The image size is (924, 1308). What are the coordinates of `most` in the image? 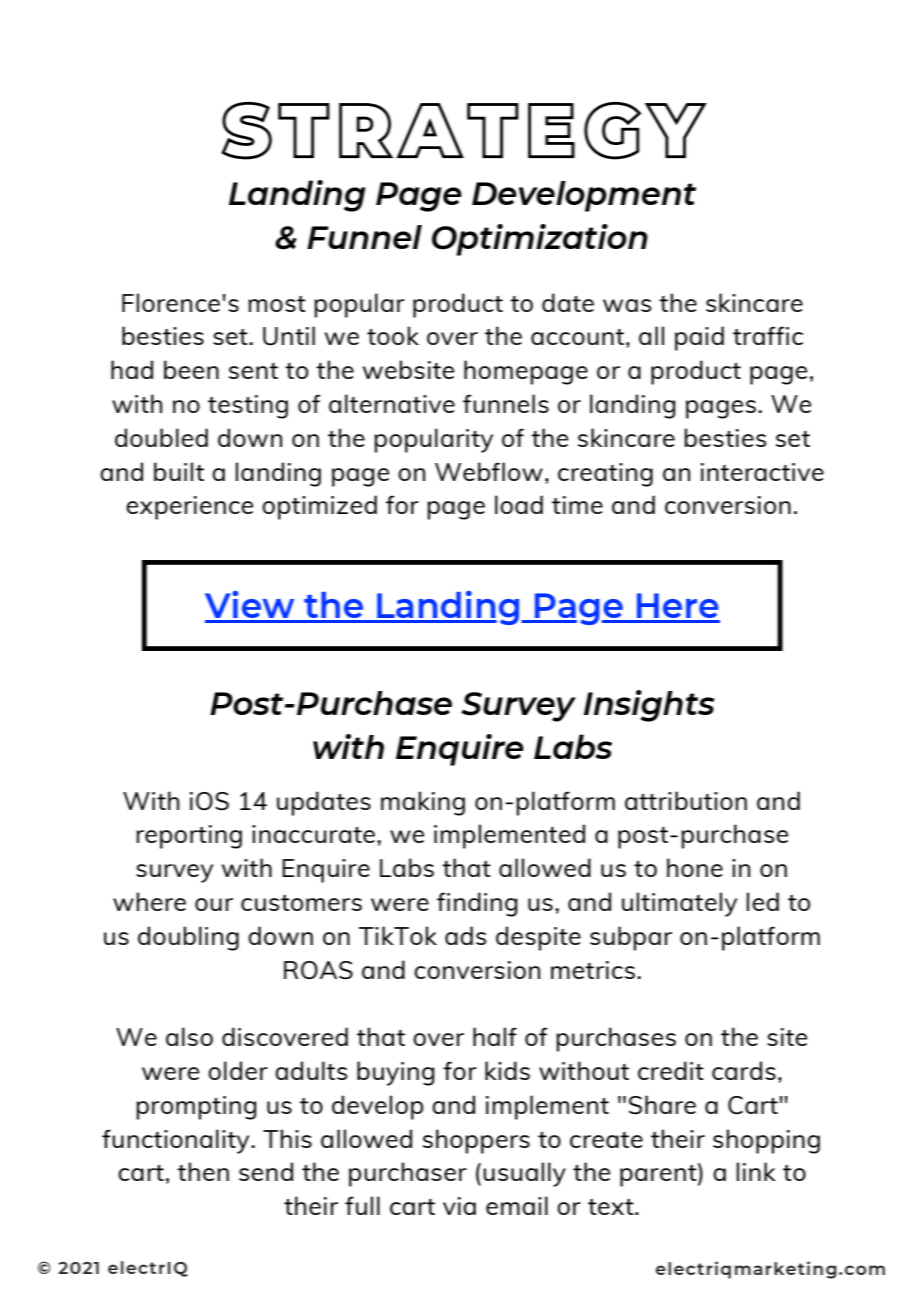 It's located at (277, 304).
